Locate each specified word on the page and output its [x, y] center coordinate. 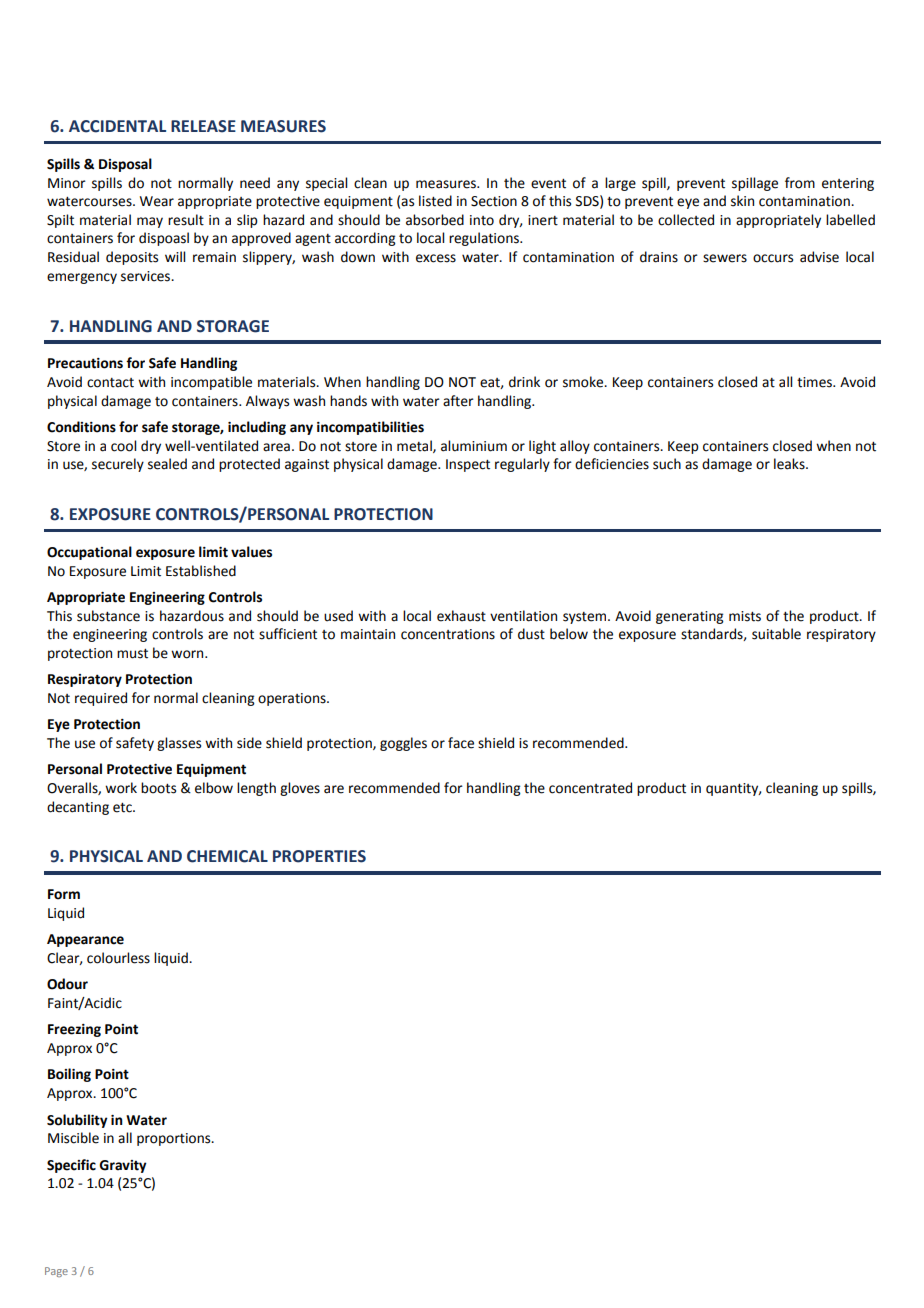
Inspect [468, 465]
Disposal [125, 165]
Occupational [89, 553]
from [800, 183]
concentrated [590, 788]
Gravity [123, 1166]
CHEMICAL [227, 856]
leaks [790, 464]
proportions [175, 1139]
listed [435, 201]
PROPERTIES [319, 856]
